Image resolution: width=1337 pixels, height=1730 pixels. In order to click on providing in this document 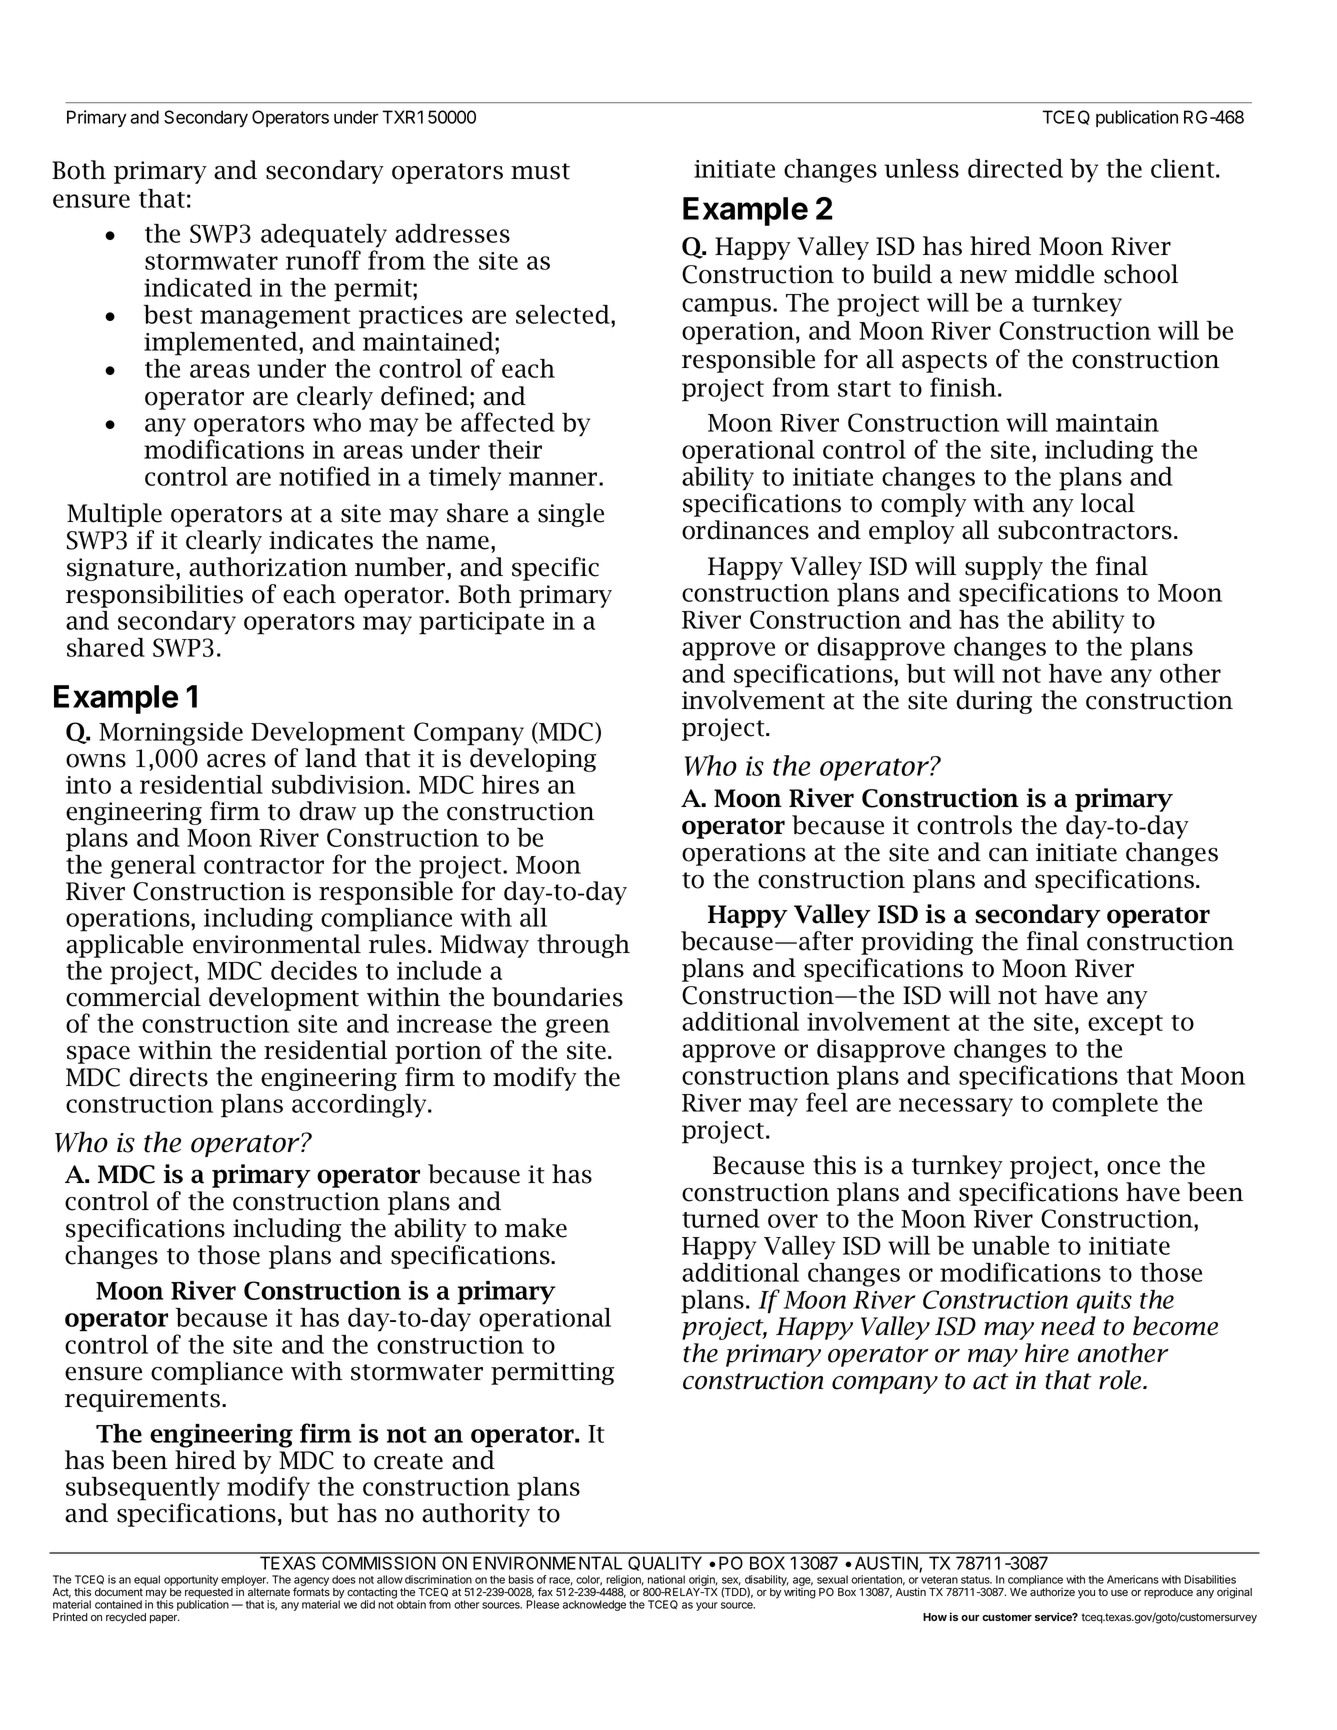, I will do `click(917, 943)`.
